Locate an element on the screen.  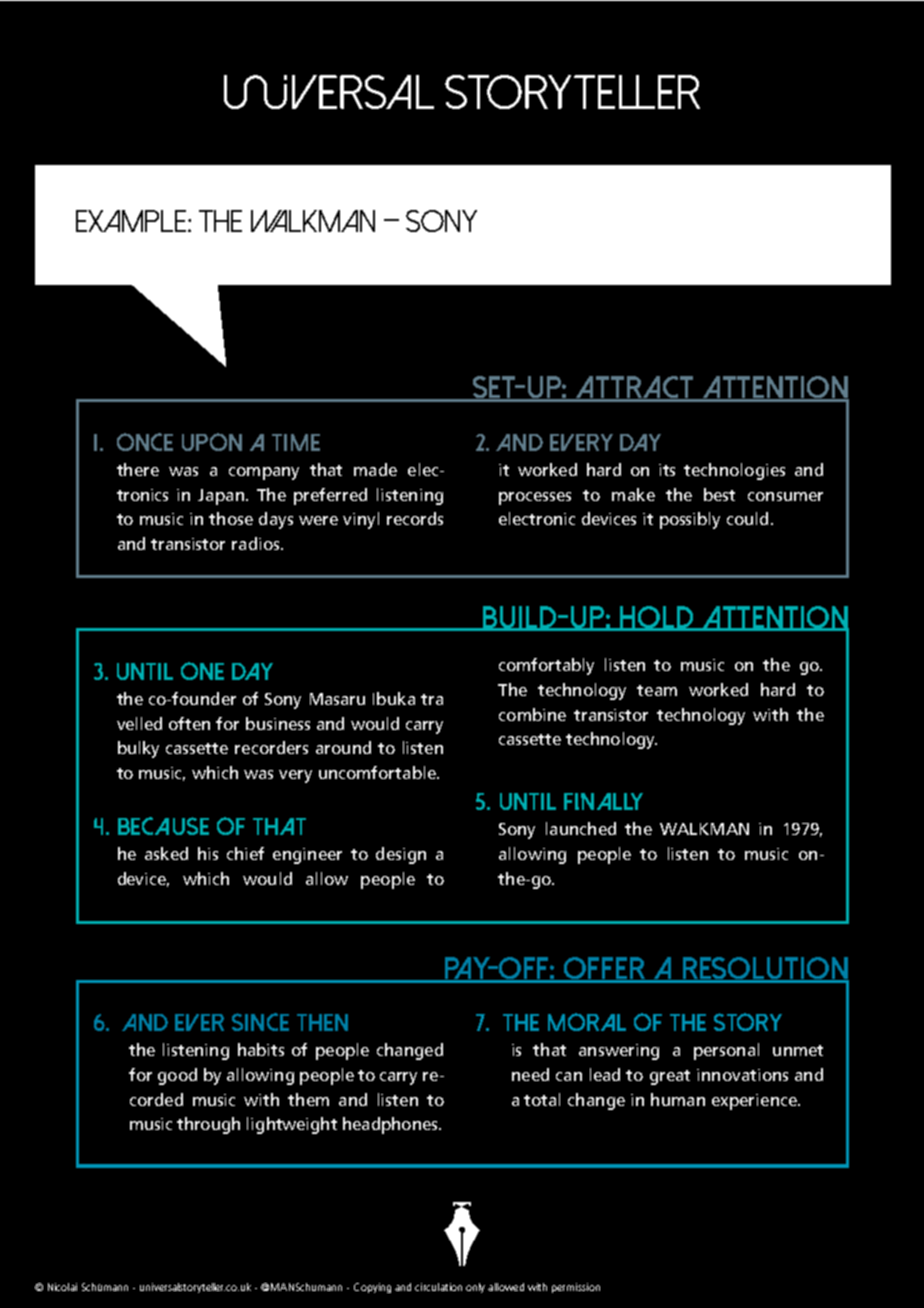
there is located at coordinates (138, 469).
